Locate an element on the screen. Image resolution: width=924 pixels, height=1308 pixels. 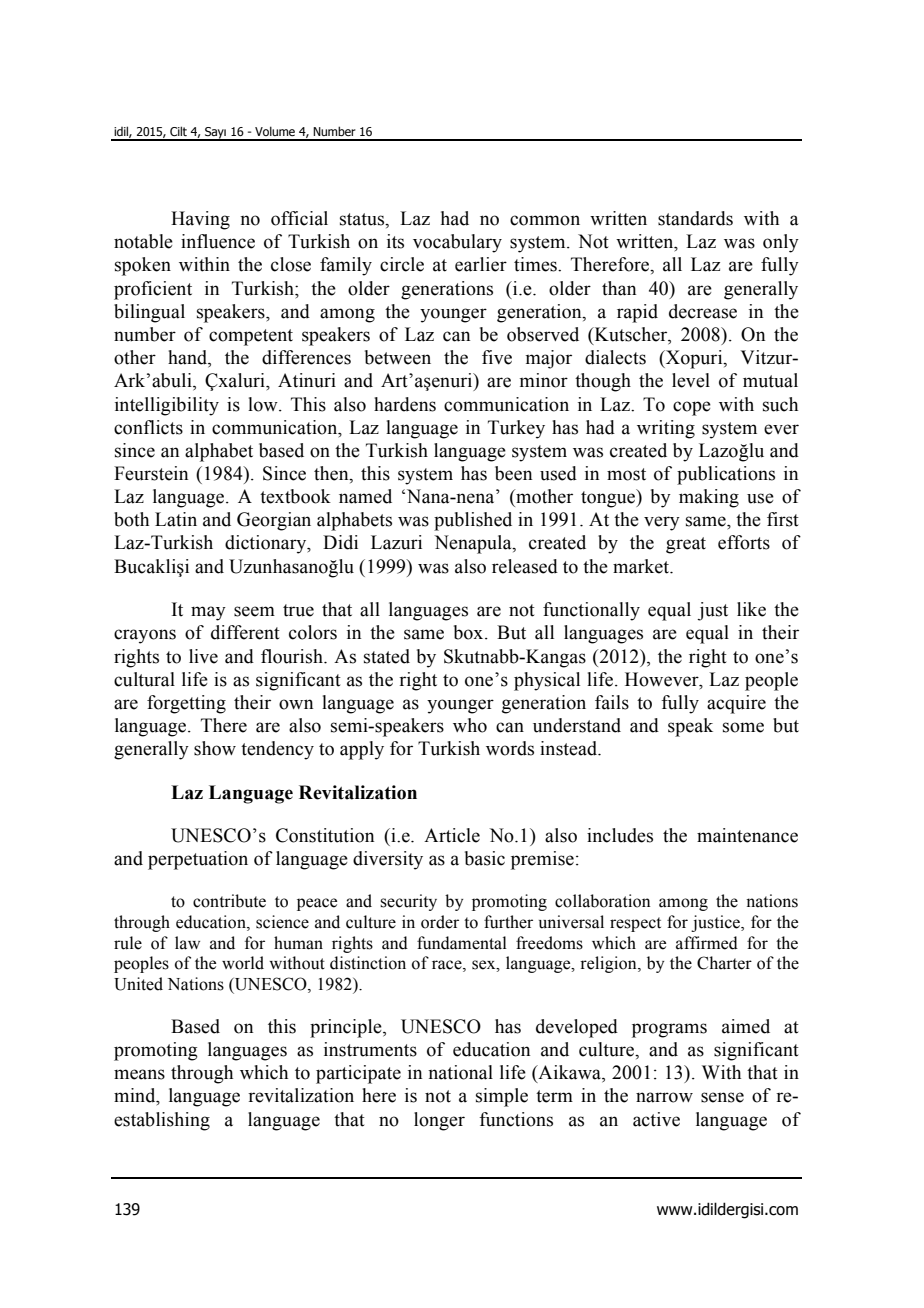
great is located at coordinates (686, 545).
